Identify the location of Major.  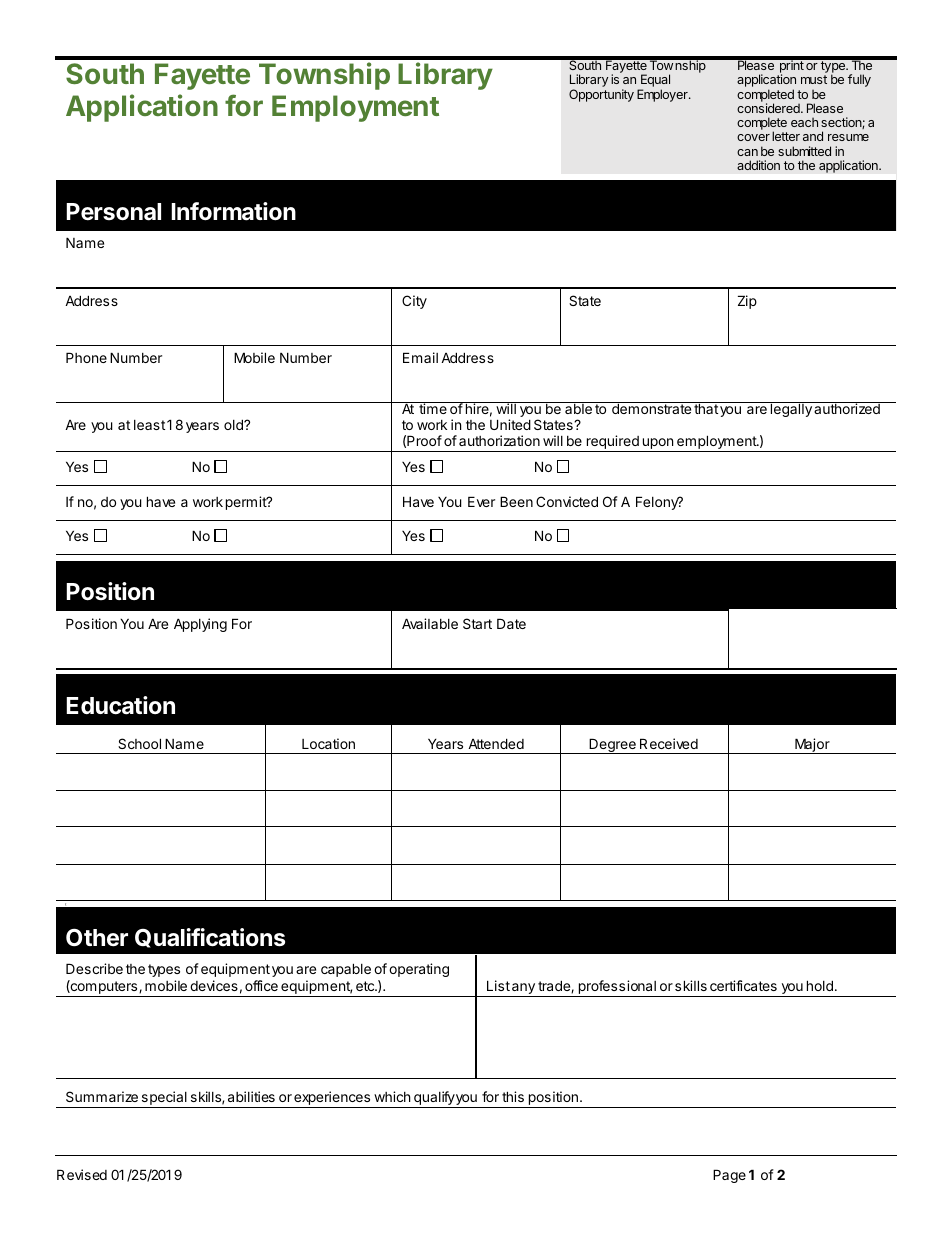
(812, 746).
